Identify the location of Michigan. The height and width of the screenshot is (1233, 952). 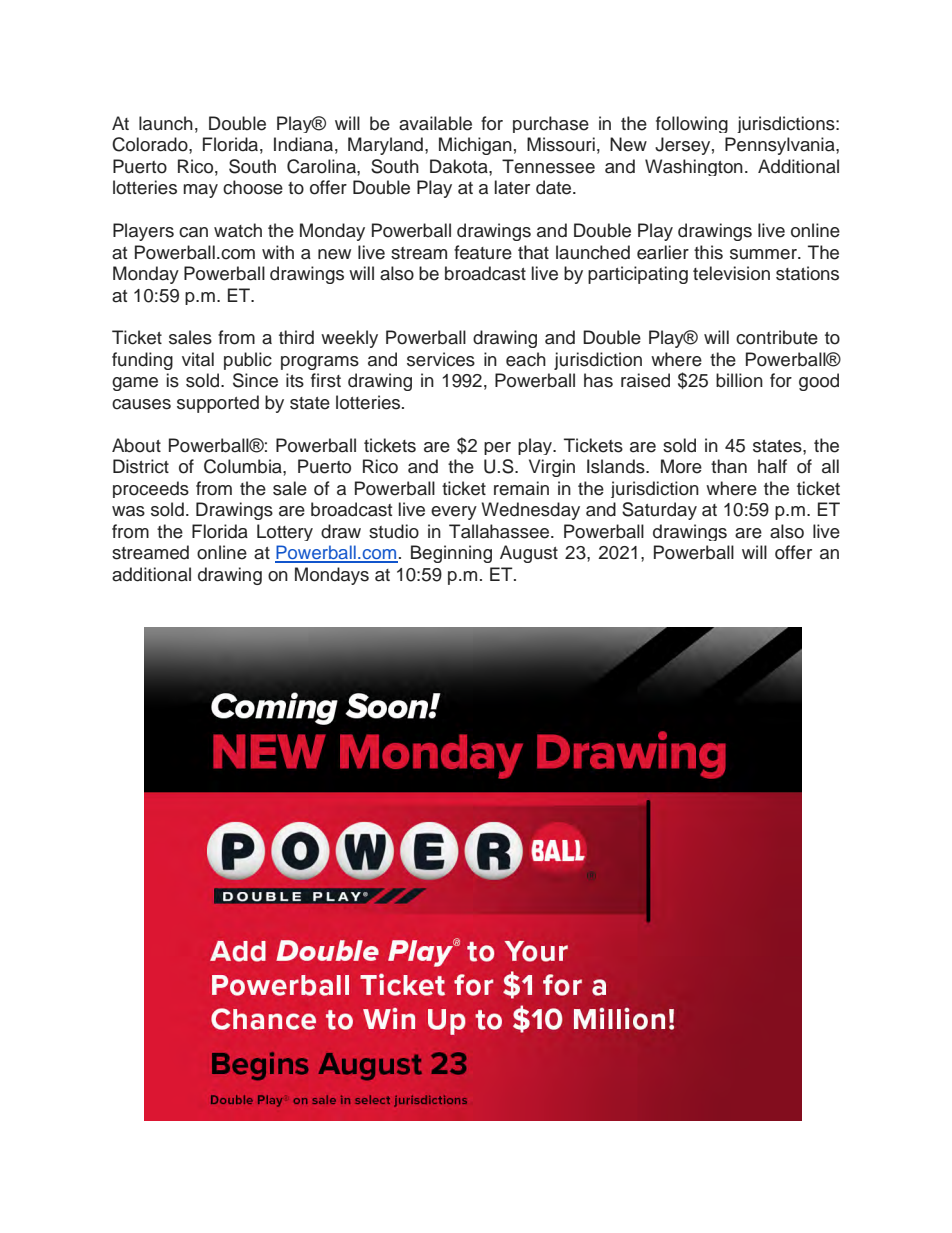
(475, 146).
